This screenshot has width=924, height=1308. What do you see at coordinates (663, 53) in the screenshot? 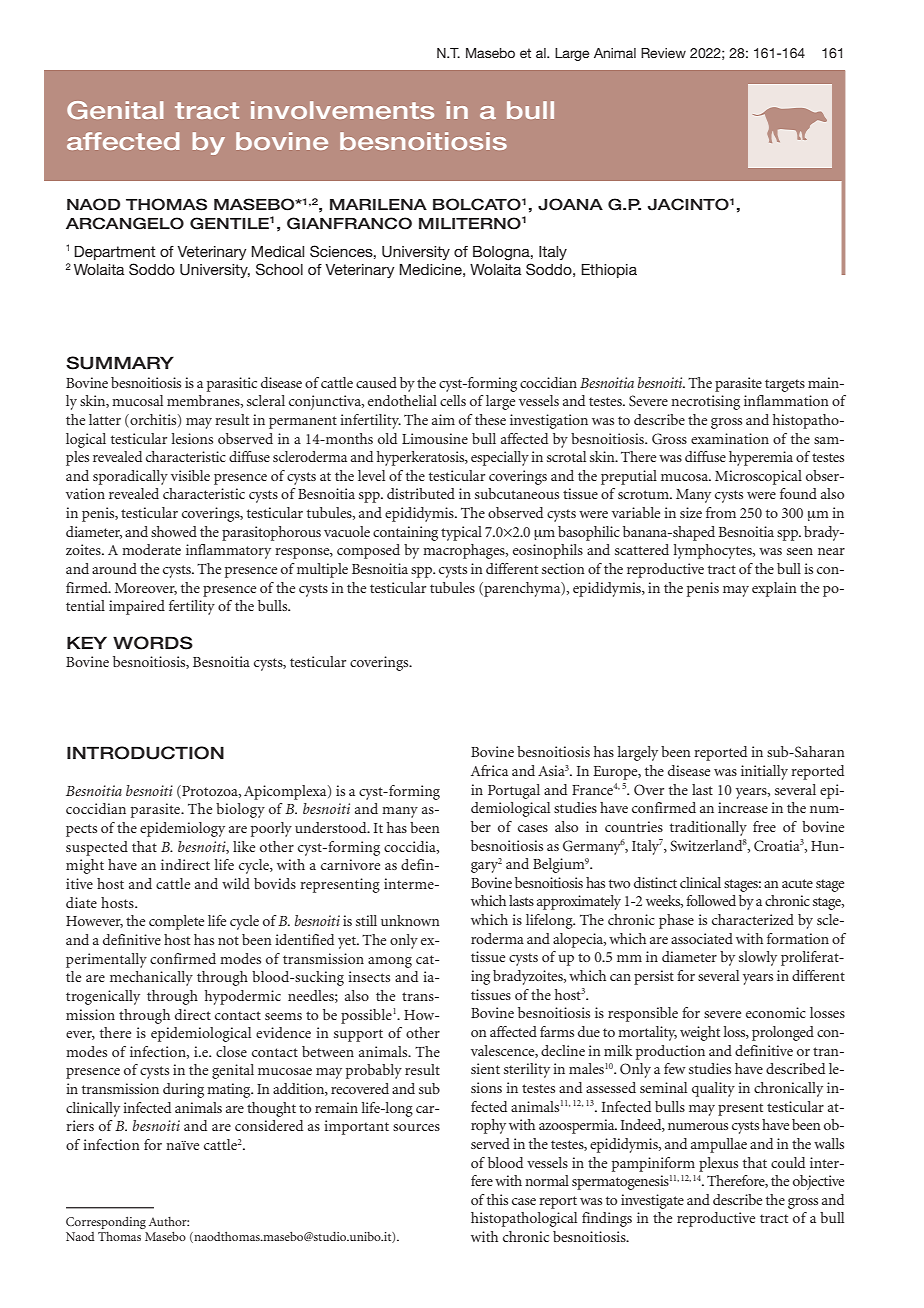
I see `Review` at bounding box center [663, 53].
